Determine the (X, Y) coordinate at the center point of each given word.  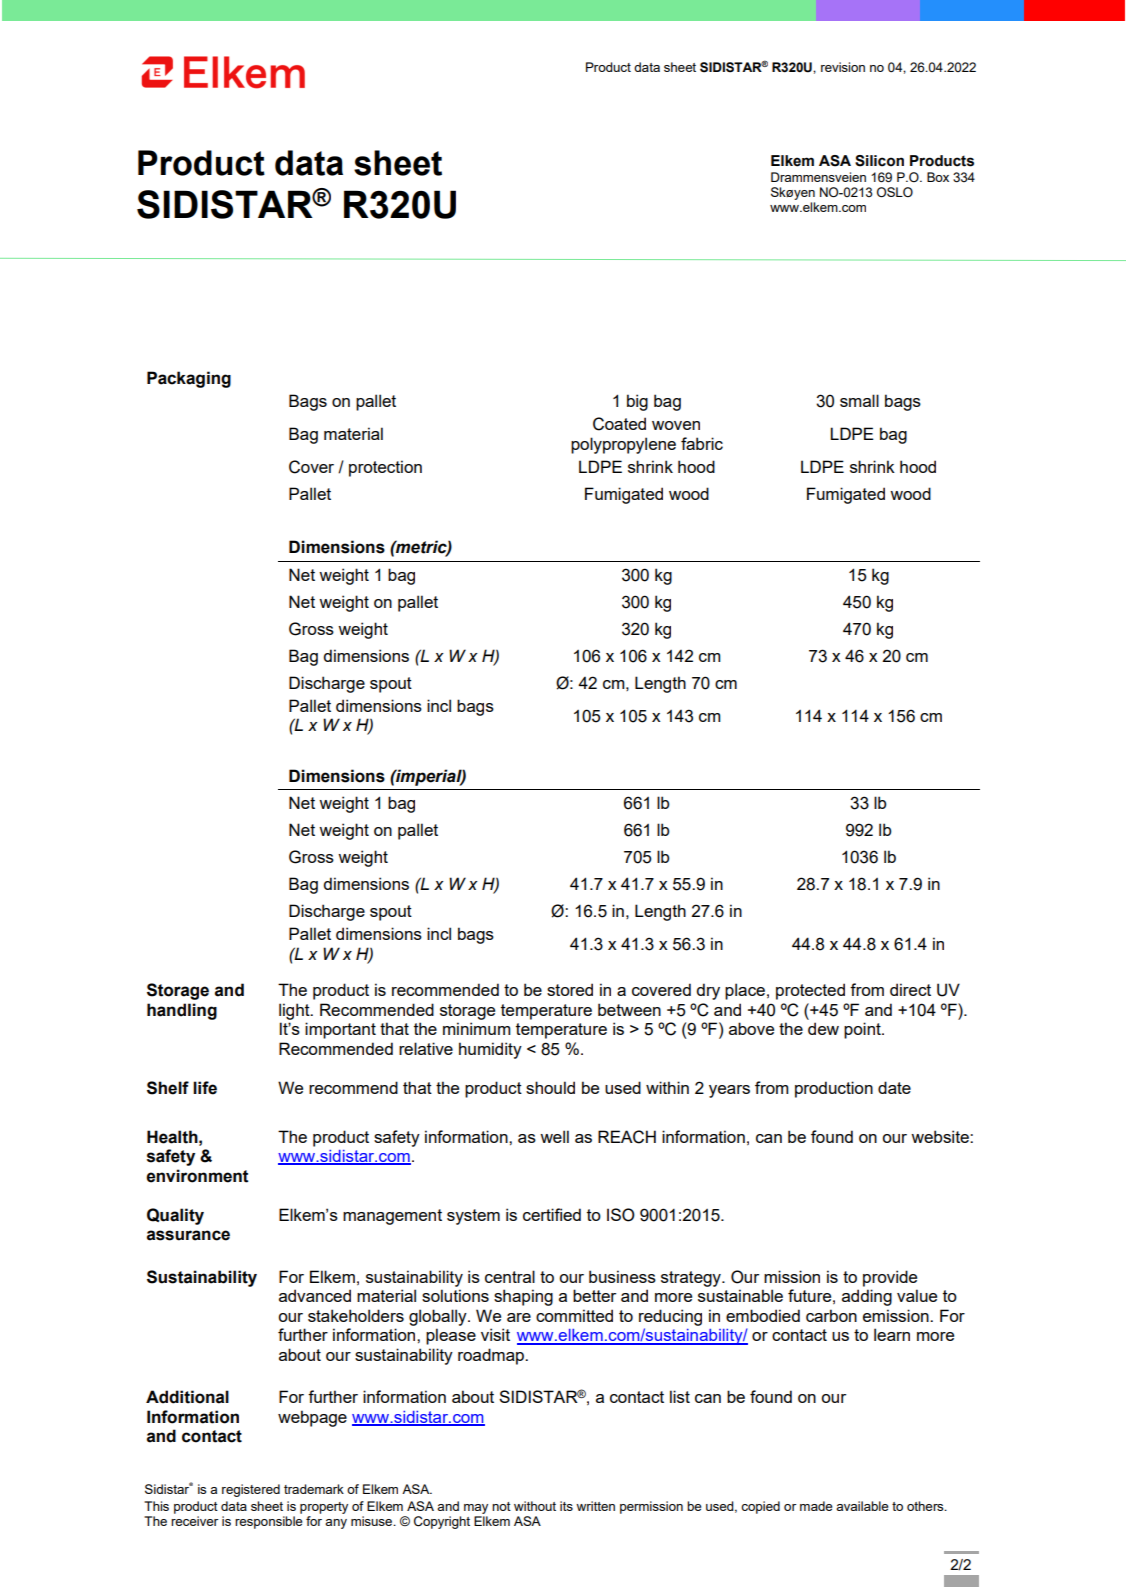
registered (251, 1490)
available (862, 1506)
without (535, 1506)
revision (843, 67)
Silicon (879, 161)
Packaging (189, 379)
